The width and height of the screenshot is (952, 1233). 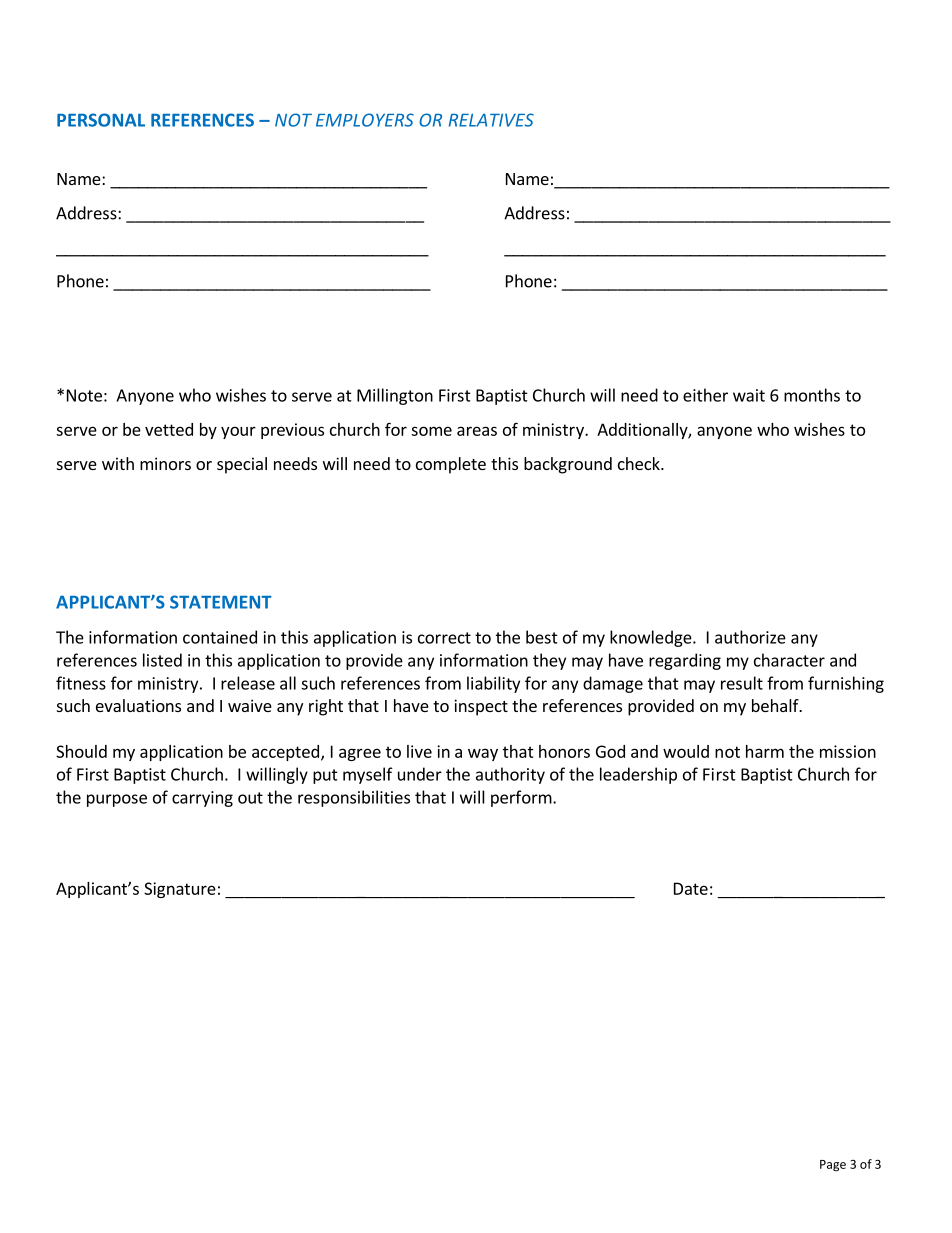 What do you see at coordinates (162, 660) in the screenshot?
I see `listed` at bounding box center [162, 660].
